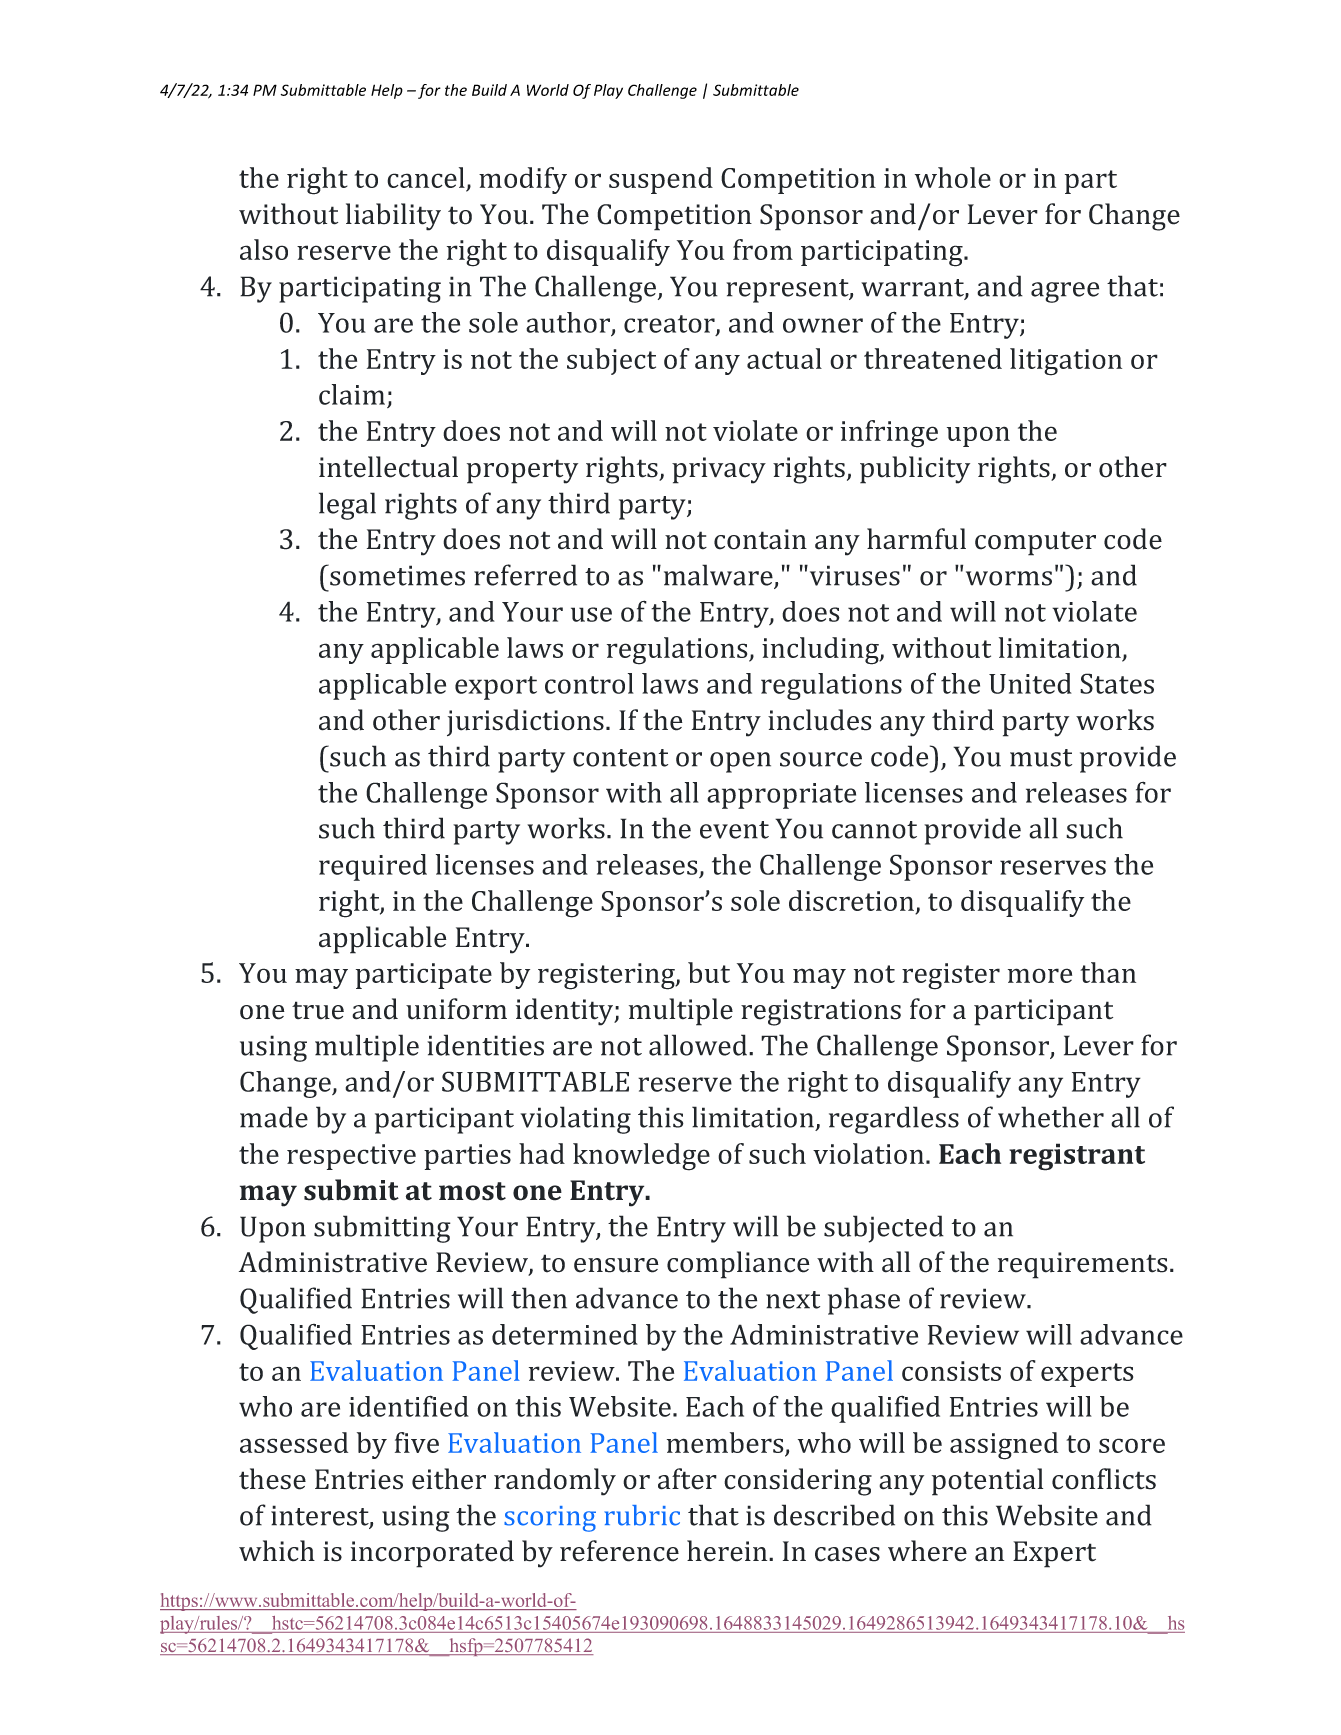 Image resolution: width=1341 pixels, height=1735 pixels. Describe the element at coordinates (432, 1554) in the page. I see `incorporated` at that location.
